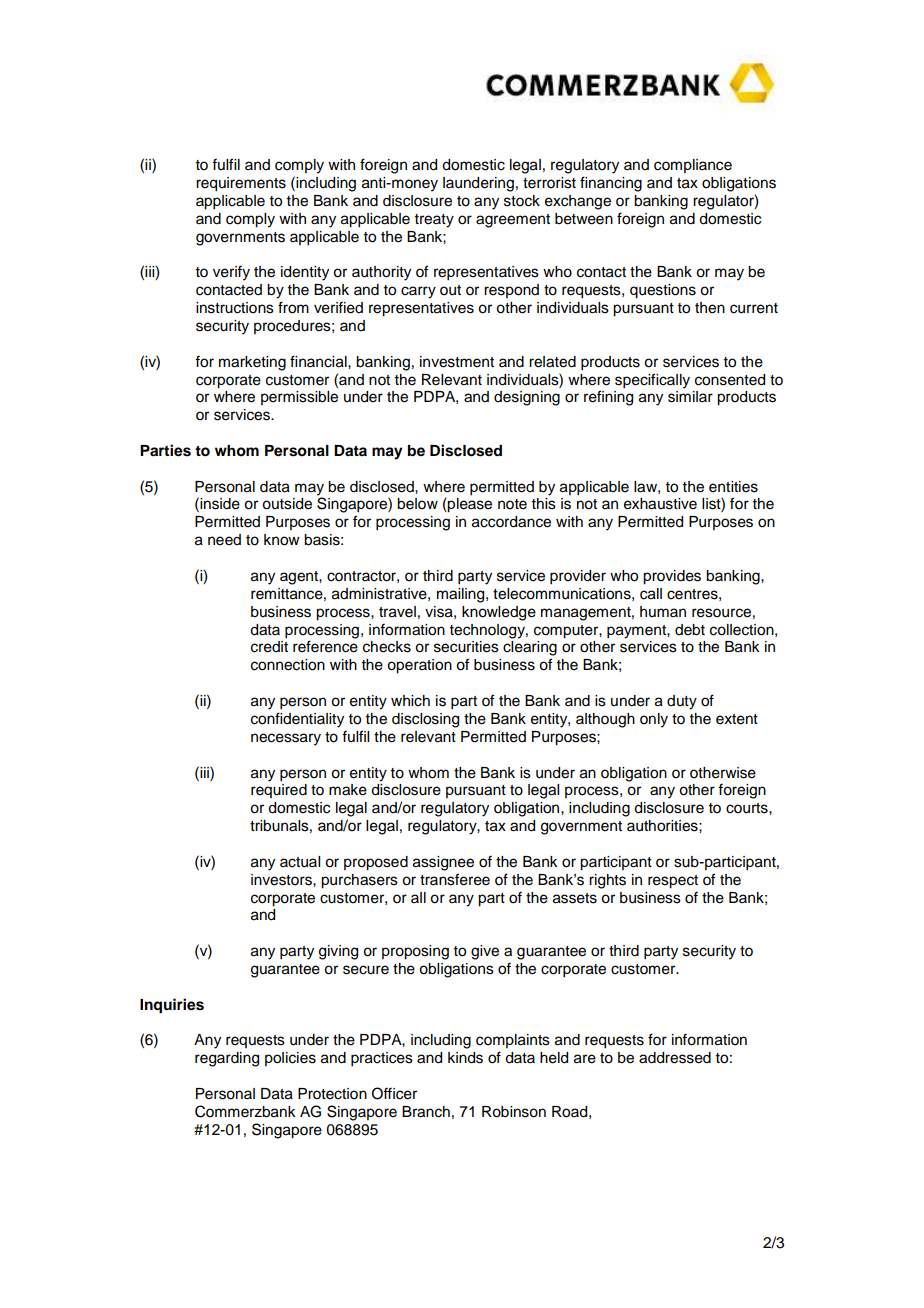  I want to click on compliance, so click(693, 166).
